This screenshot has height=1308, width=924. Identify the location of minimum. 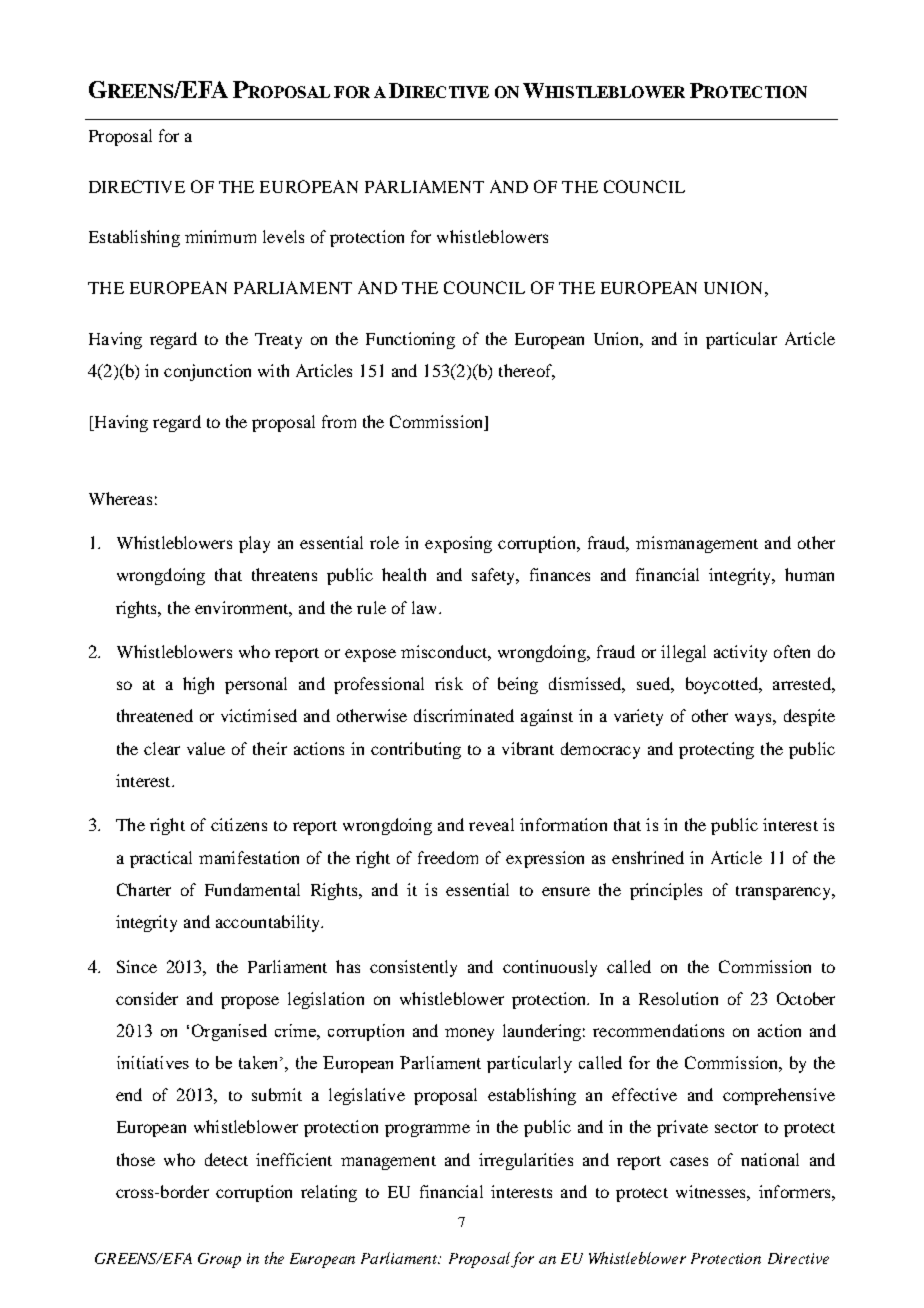
(220, 236).
